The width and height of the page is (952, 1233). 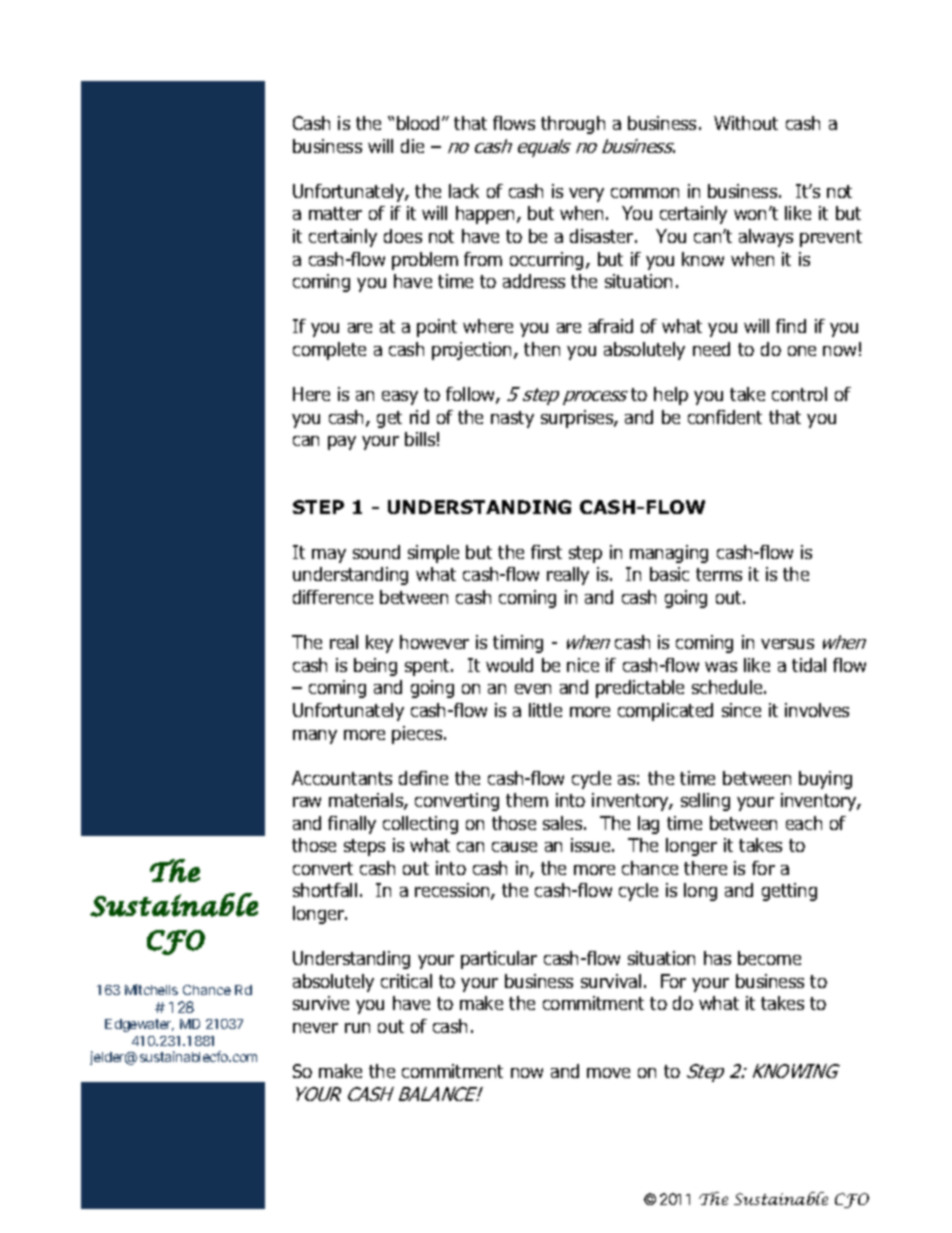 I want to click on confident, so click(x=725, y=417).
